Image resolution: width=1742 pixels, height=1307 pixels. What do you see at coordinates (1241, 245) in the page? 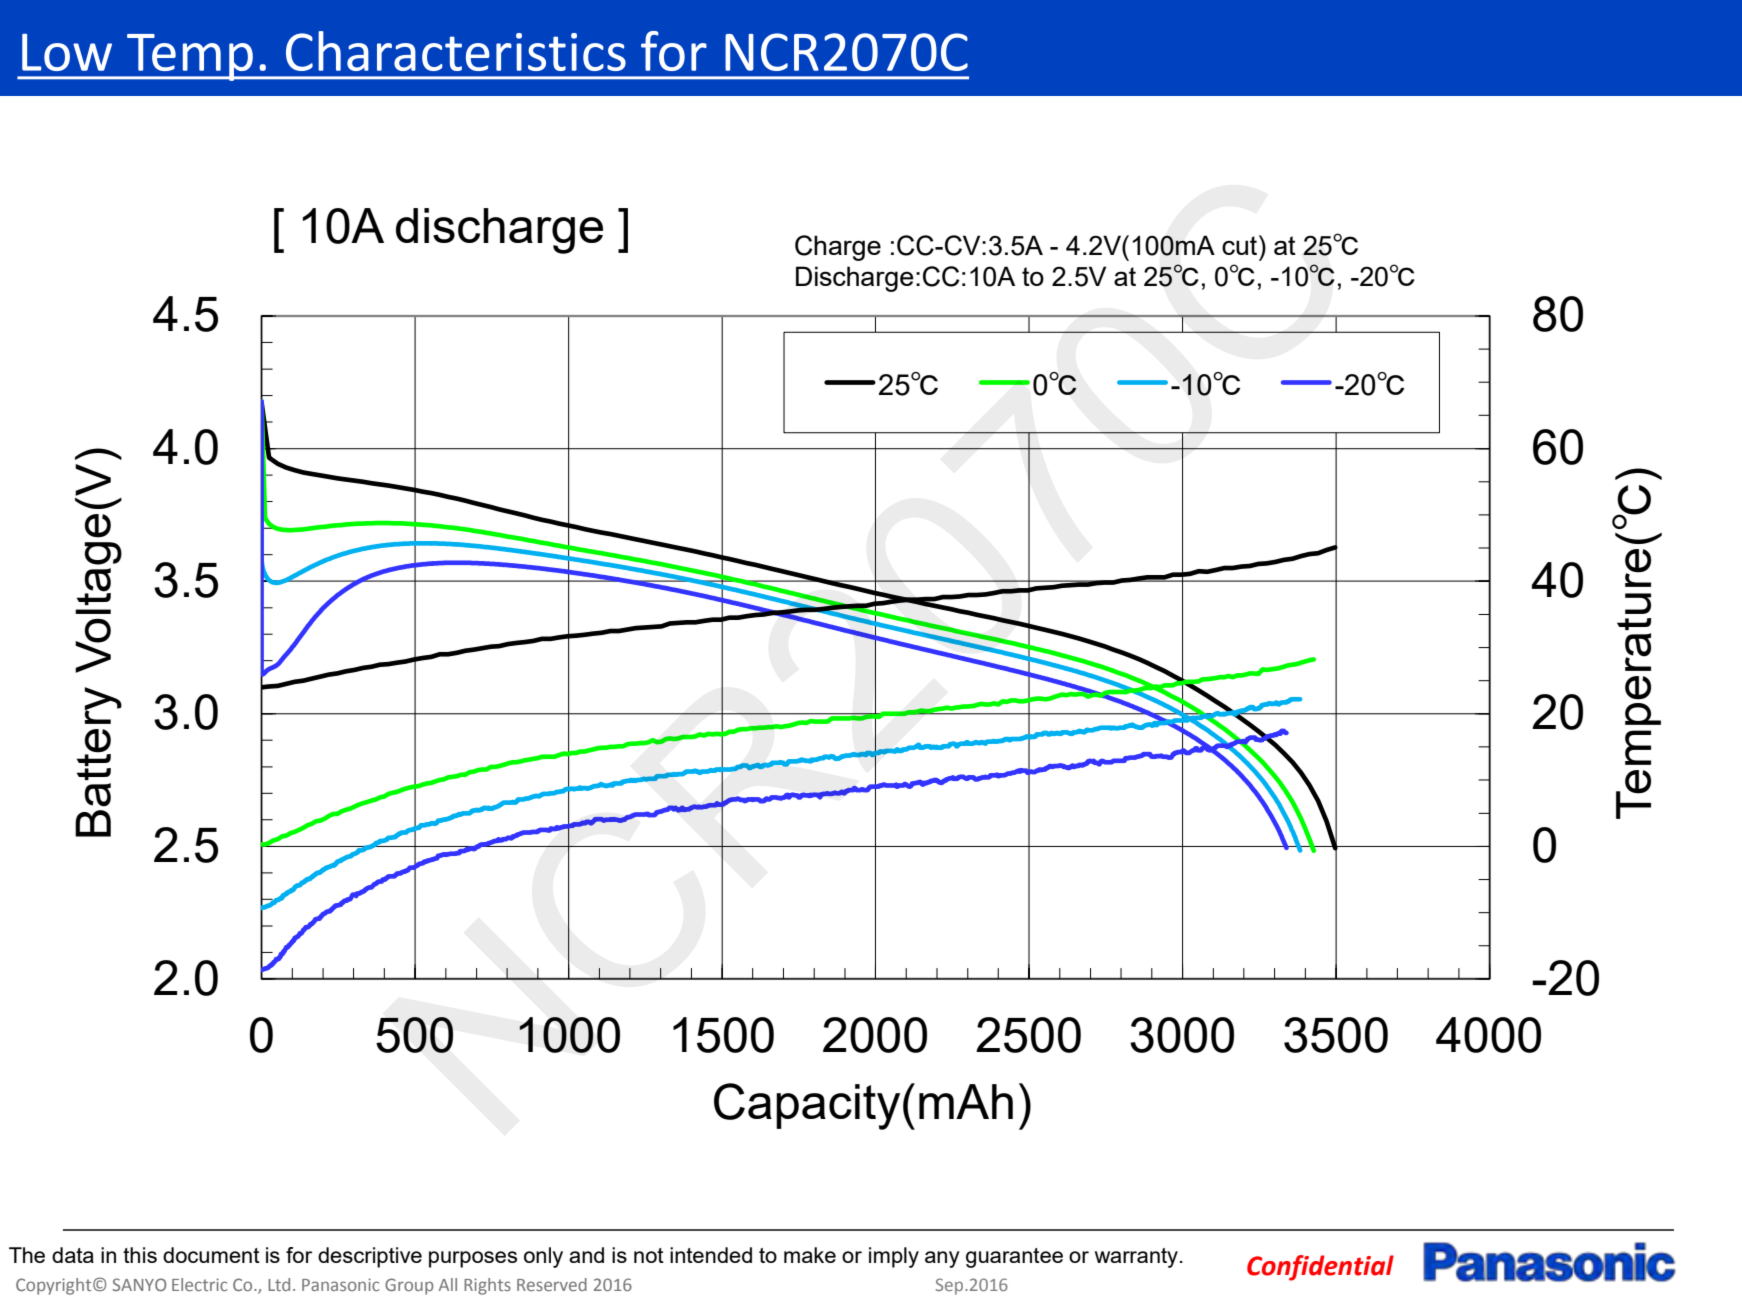
I see `cut` at bounding box center [1241, 245].
